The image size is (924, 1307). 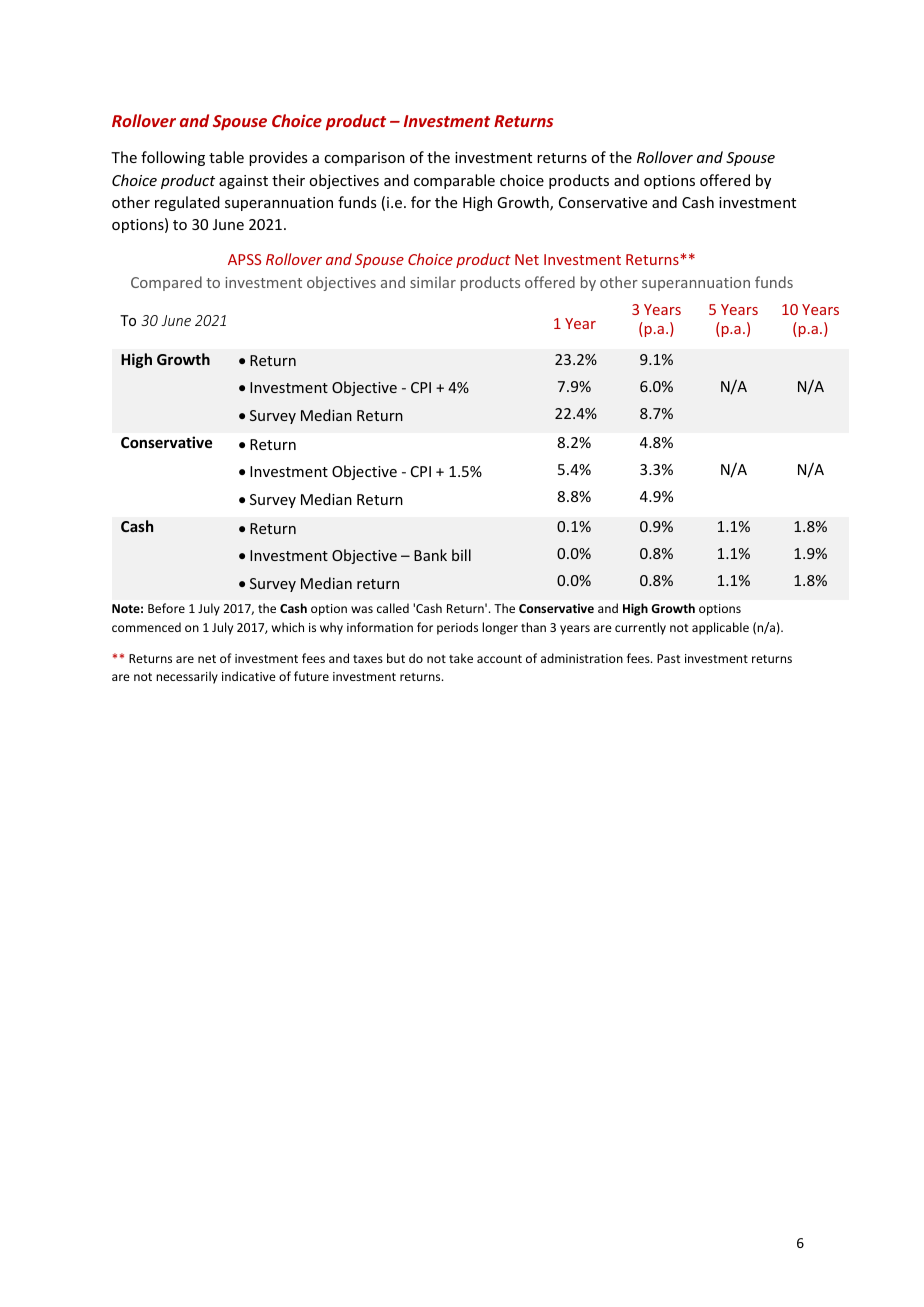 I want to click on Past, so click(x=668, y=658).
